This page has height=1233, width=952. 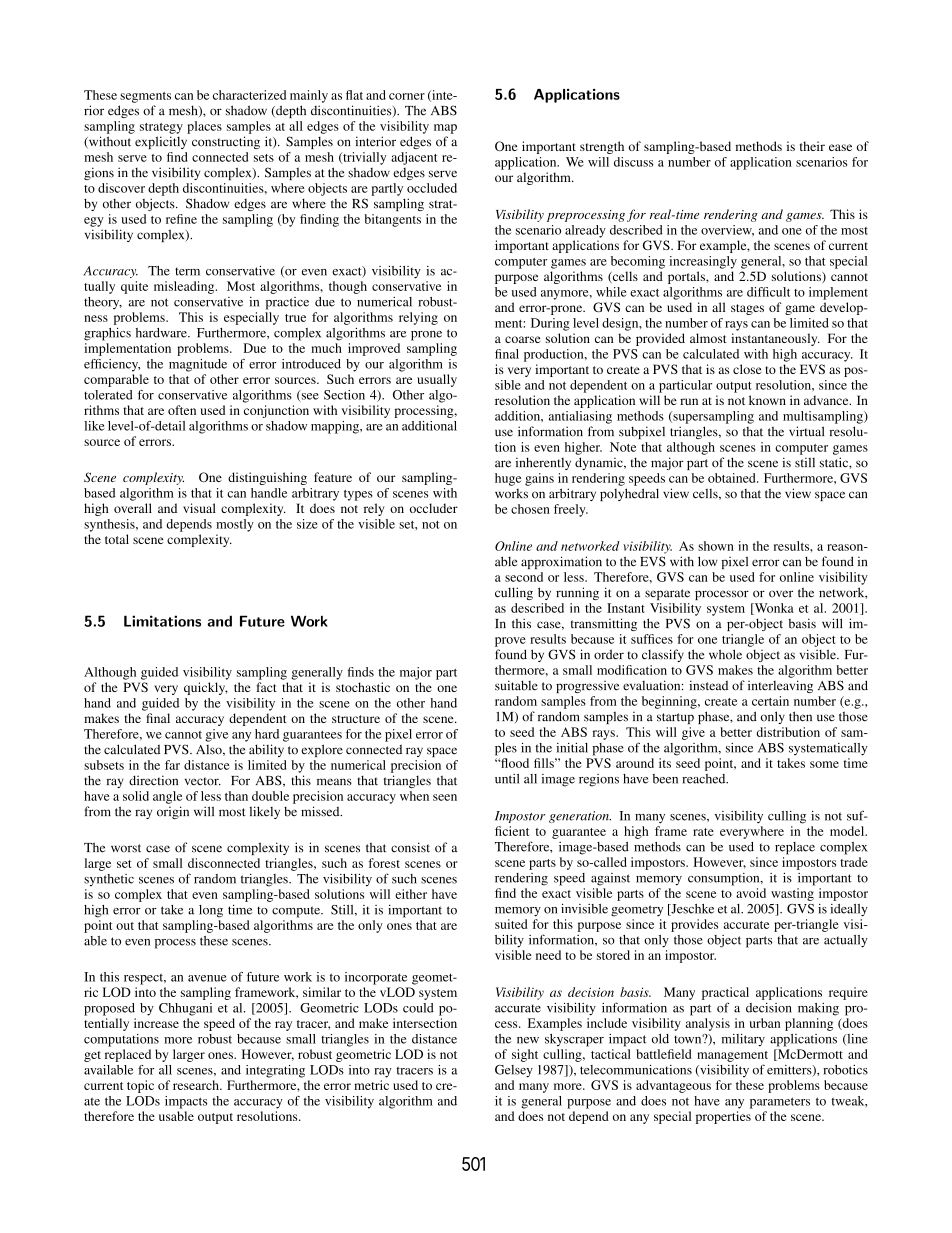 I want to click on places, so click(x=204, y=127).
